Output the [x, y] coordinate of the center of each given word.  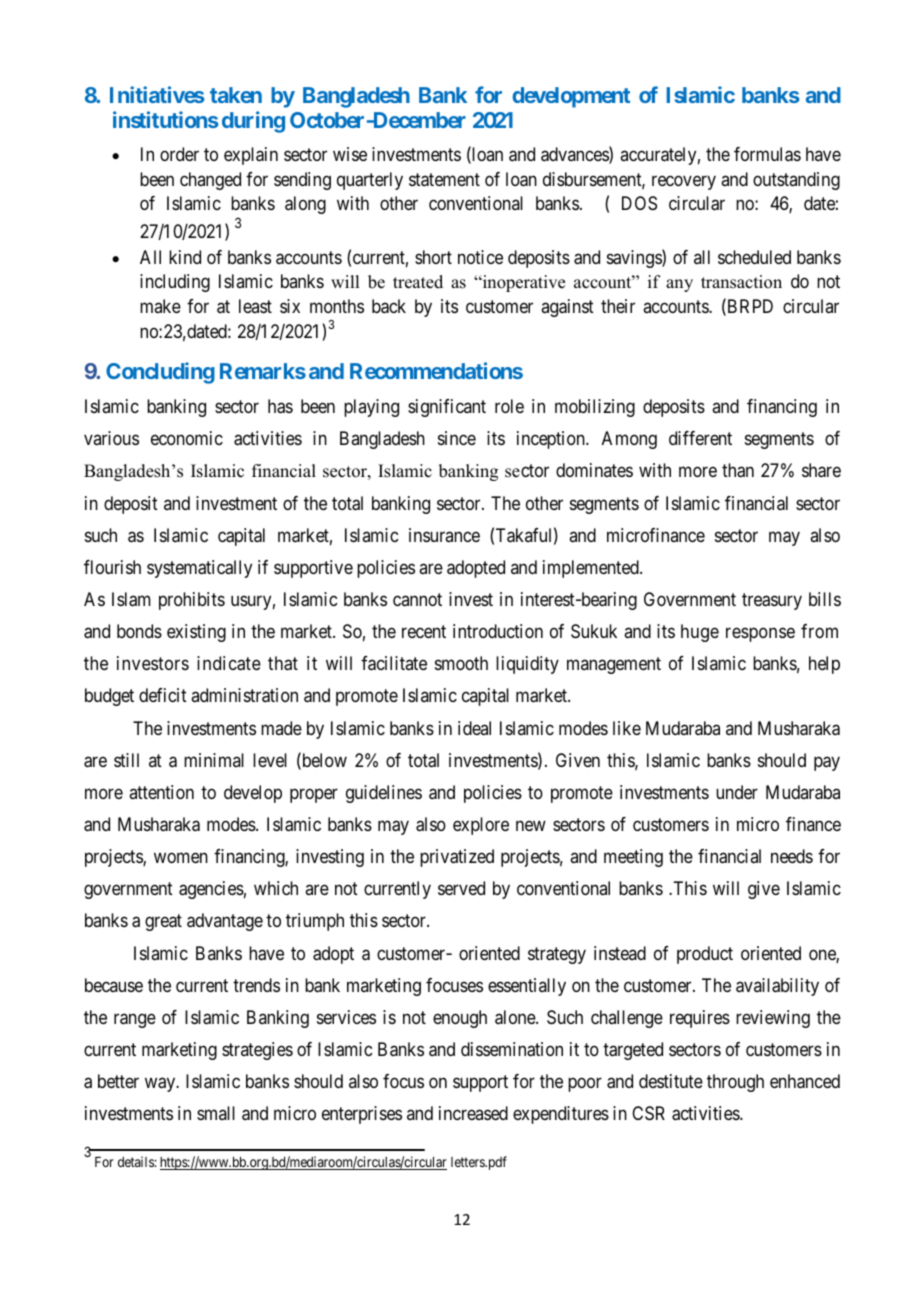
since [457, 438]
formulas [767, 154]
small [216, 1113]
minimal [214, 760]
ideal [474, 728]
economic [187, 438]
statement [444, 180]
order [179, 154]
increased [473, 1113]
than [738, 470]
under [737, 792]
